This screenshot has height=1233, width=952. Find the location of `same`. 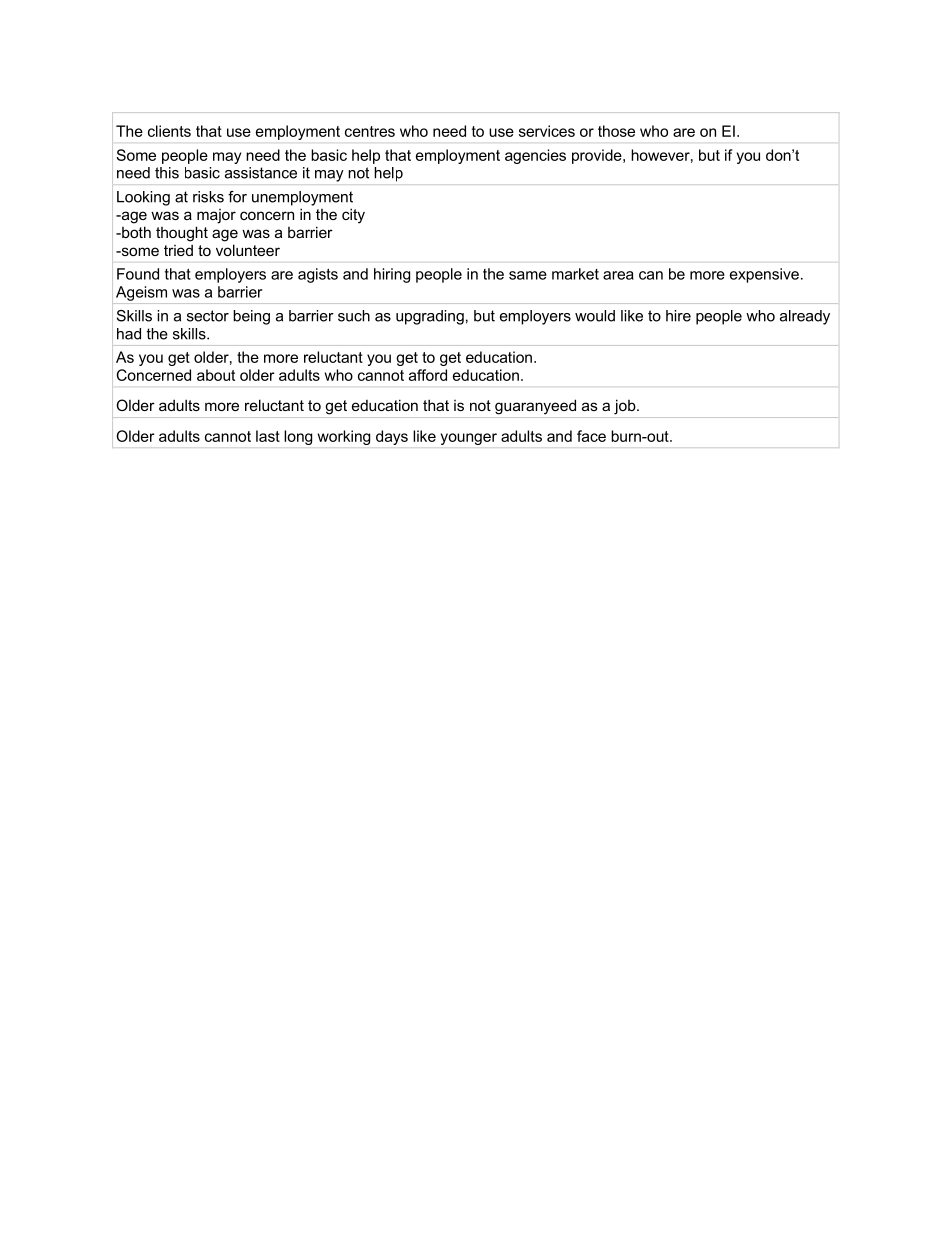

same is located at coordinates (528, 275).
